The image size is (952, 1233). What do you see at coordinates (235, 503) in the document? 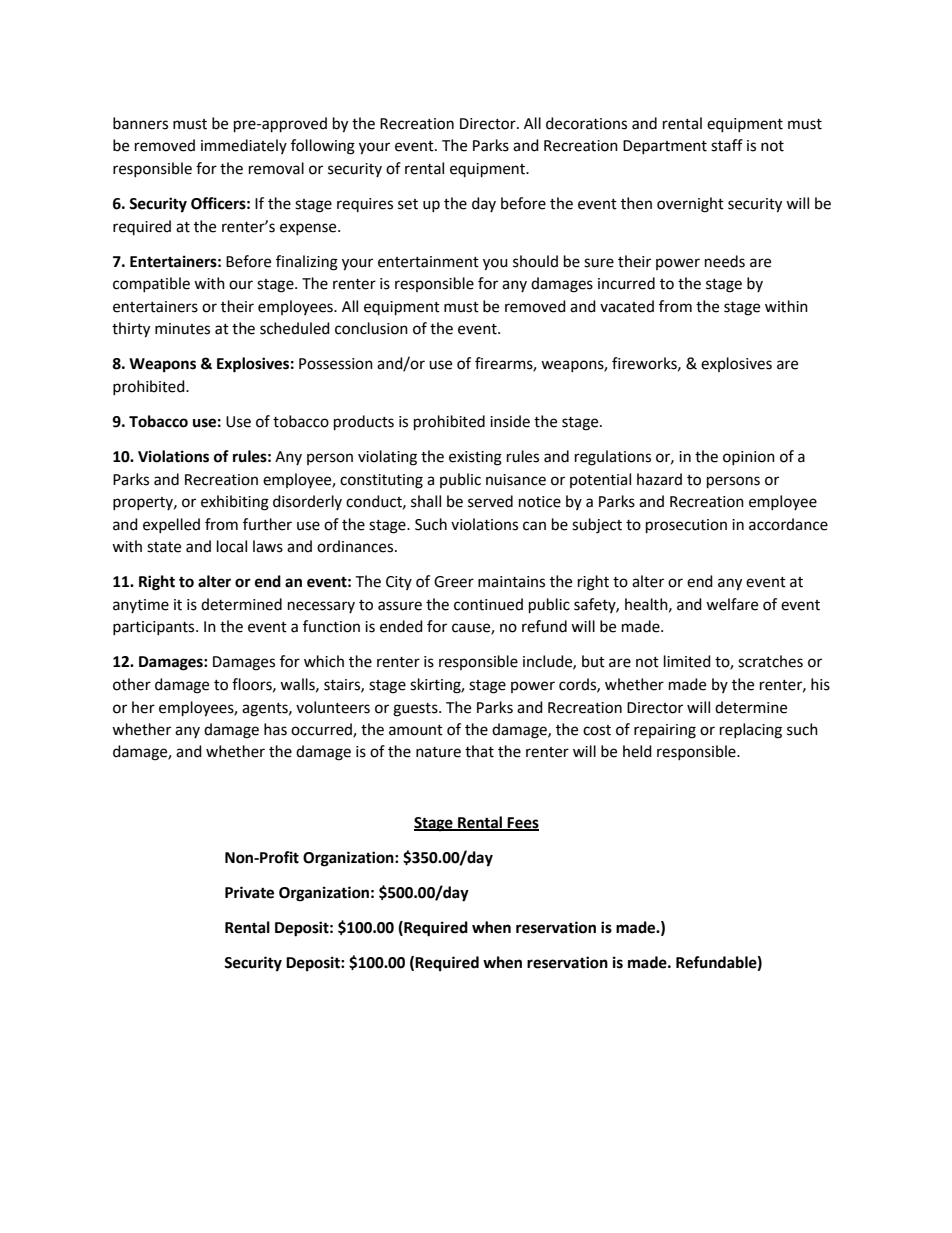
I see `exhibiting` at bounding box center [235, 503].
